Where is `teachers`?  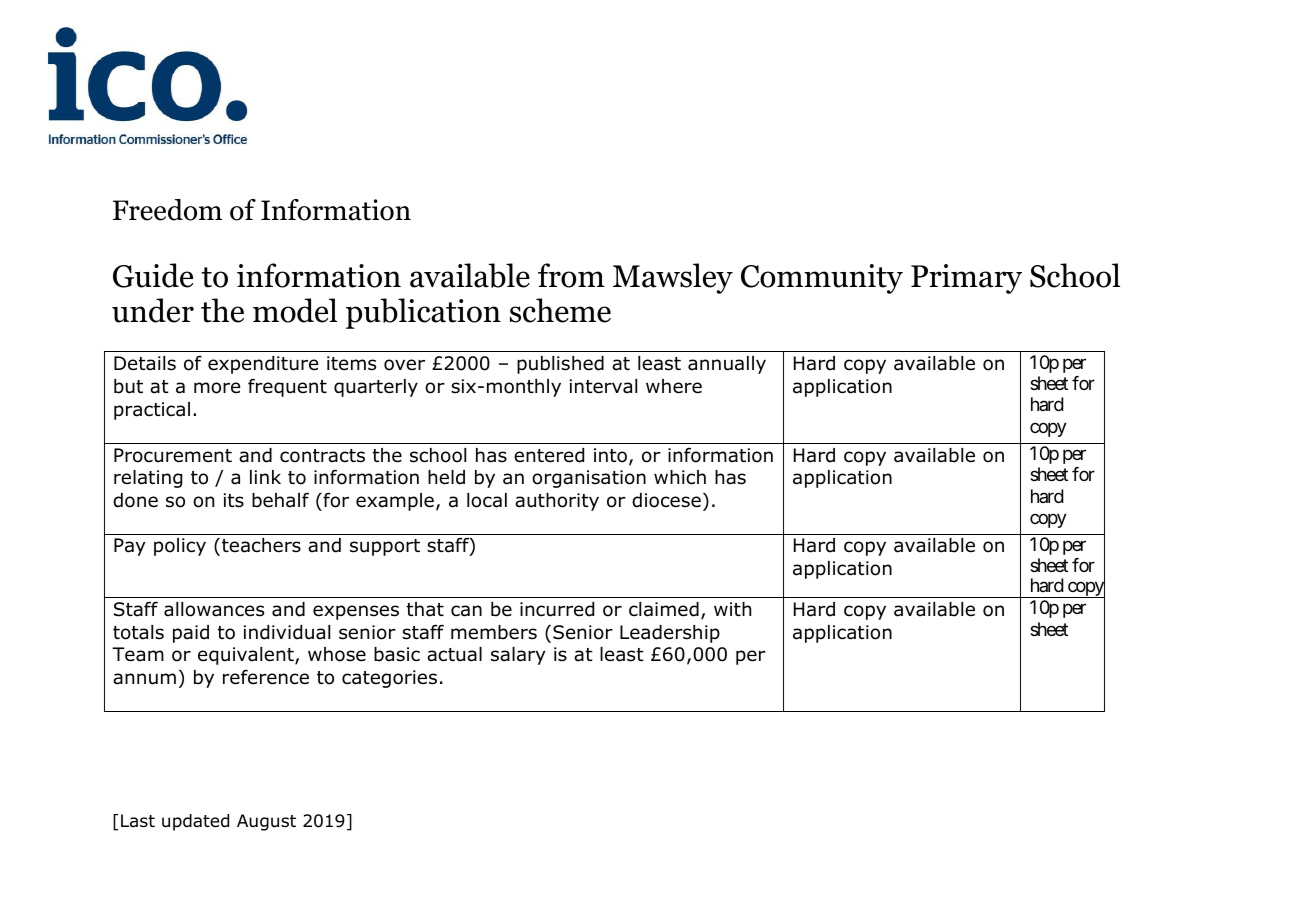
teachers is located at coordinates (261, 545).
